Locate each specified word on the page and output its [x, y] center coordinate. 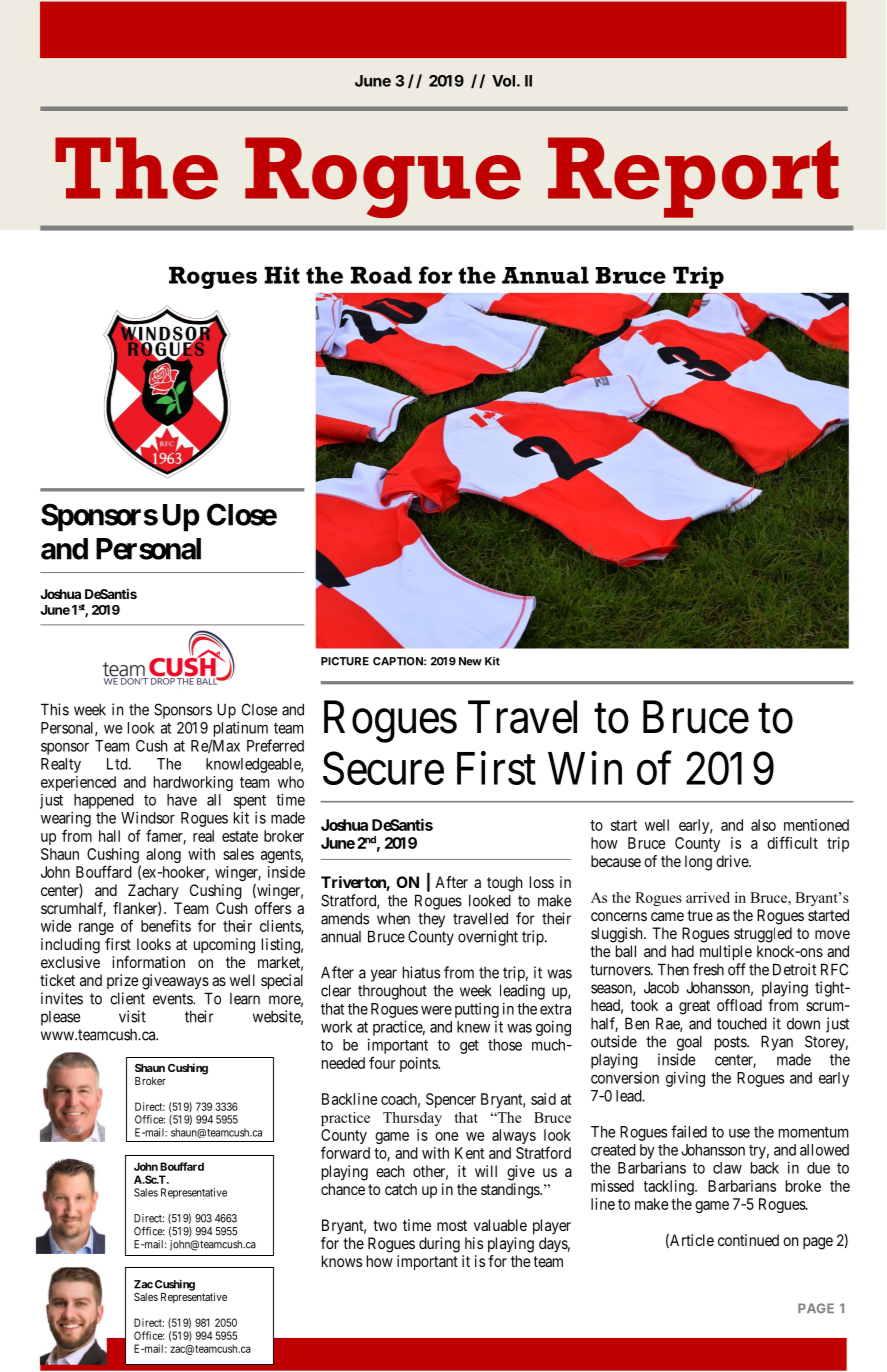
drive [733, 861]
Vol [503, 81]
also [763, 825]
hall [109, 836]
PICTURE [345, 661]
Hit [282, 275]
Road [381, 275]
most [452, 1225]
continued [748, 1240]
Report [693, 177]
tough [504, 884]
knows [342, 1261]
